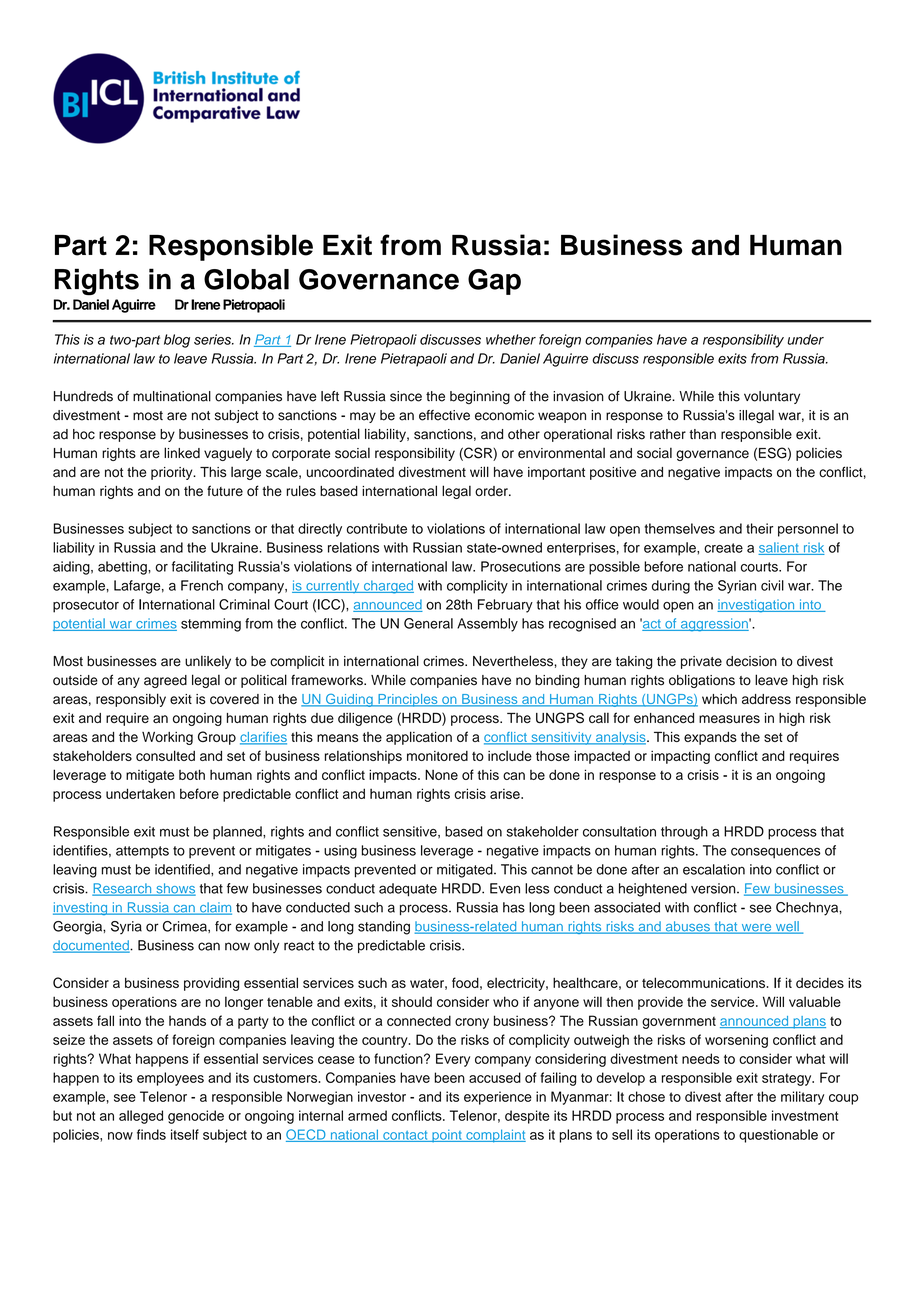 This screenshot has height=1308, width=924. Describe the element at coordinates (772, 397) in the screenshot. I see `voluntary` at that location.
